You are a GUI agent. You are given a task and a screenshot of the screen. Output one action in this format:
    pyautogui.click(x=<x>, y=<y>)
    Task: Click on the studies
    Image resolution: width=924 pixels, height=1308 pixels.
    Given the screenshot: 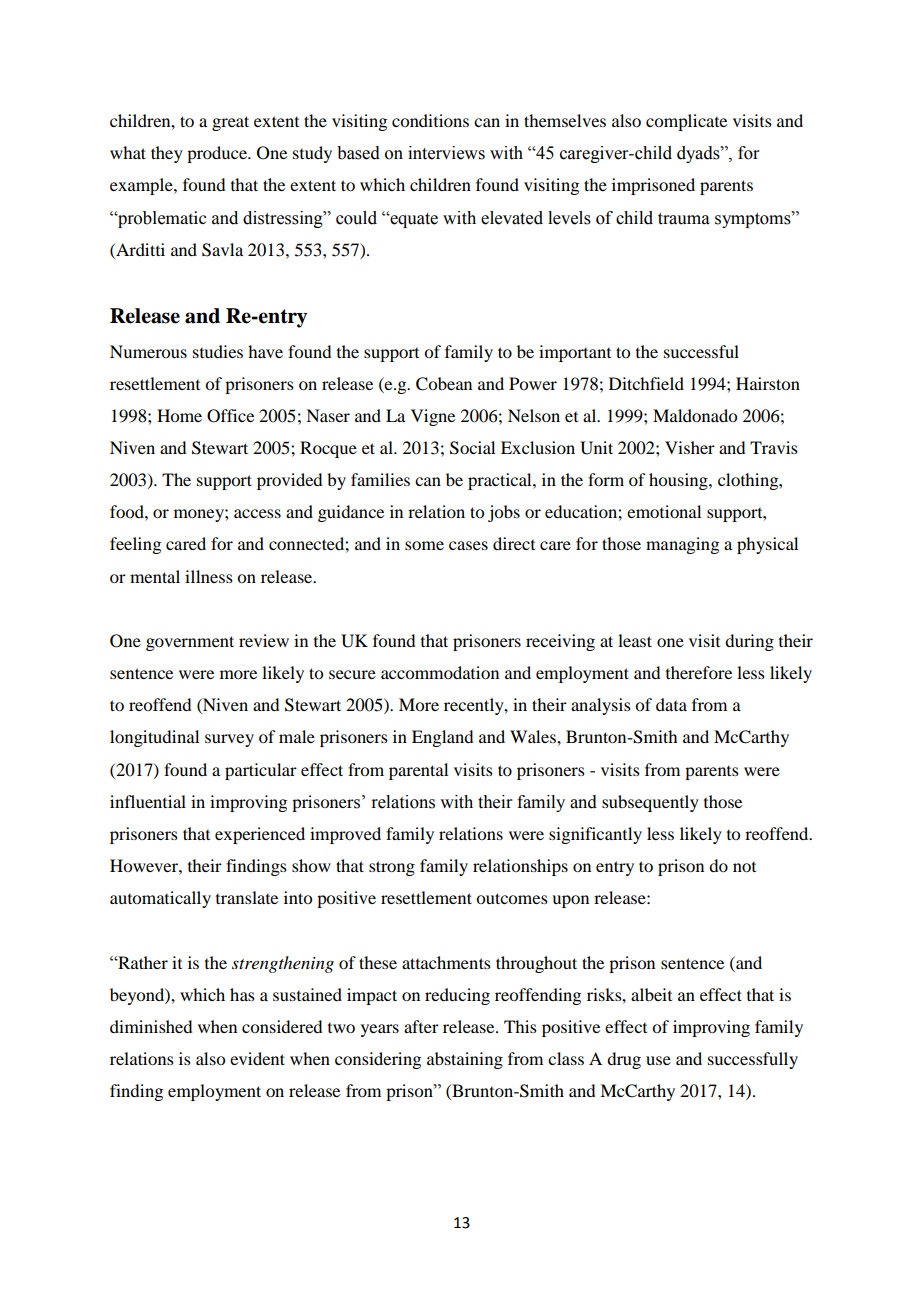 What is the action you would take?
    pyautogui.click(x=218, y=351)
